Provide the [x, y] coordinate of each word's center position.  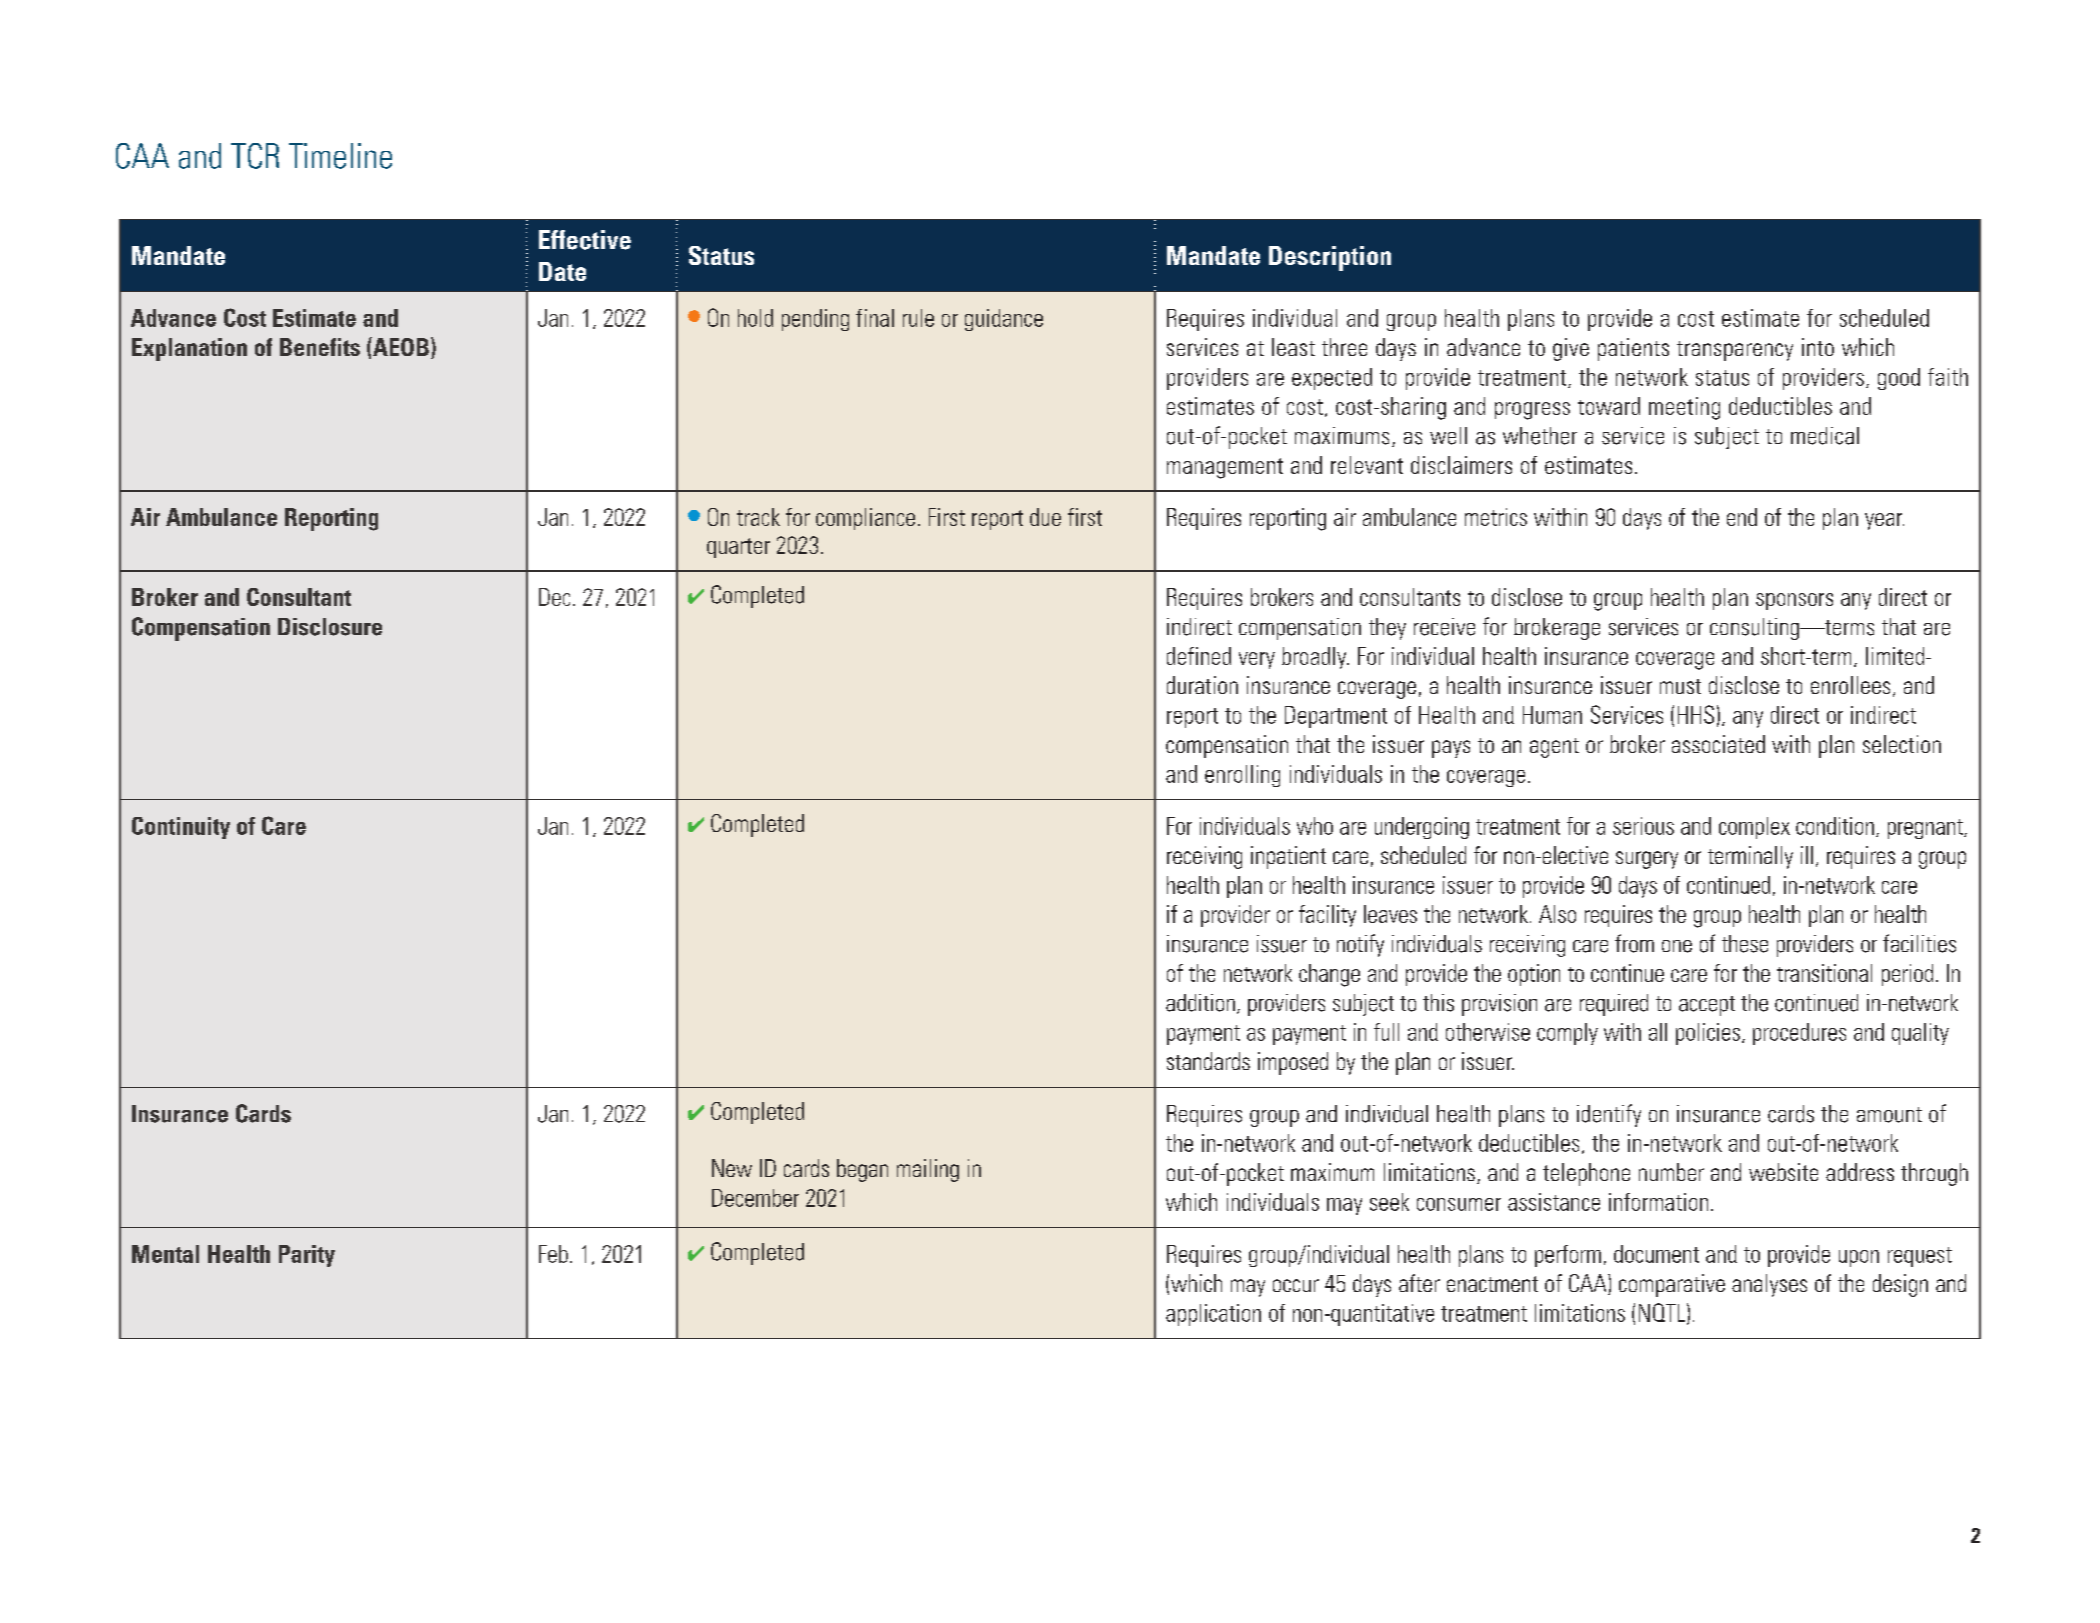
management [1225, 468]
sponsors [1794, 601]
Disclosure [330, 627]
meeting [1684, 408]
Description [1330, 258]
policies [1708, 1034]
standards [1208, 1061]
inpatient [1288, 857]
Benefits [320, 347]
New [732, 1168]
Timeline [340, 156]
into [1818, 347]
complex [1754, 828]
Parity [307, 1256]
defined [1199, 656]
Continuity [181, 828]
